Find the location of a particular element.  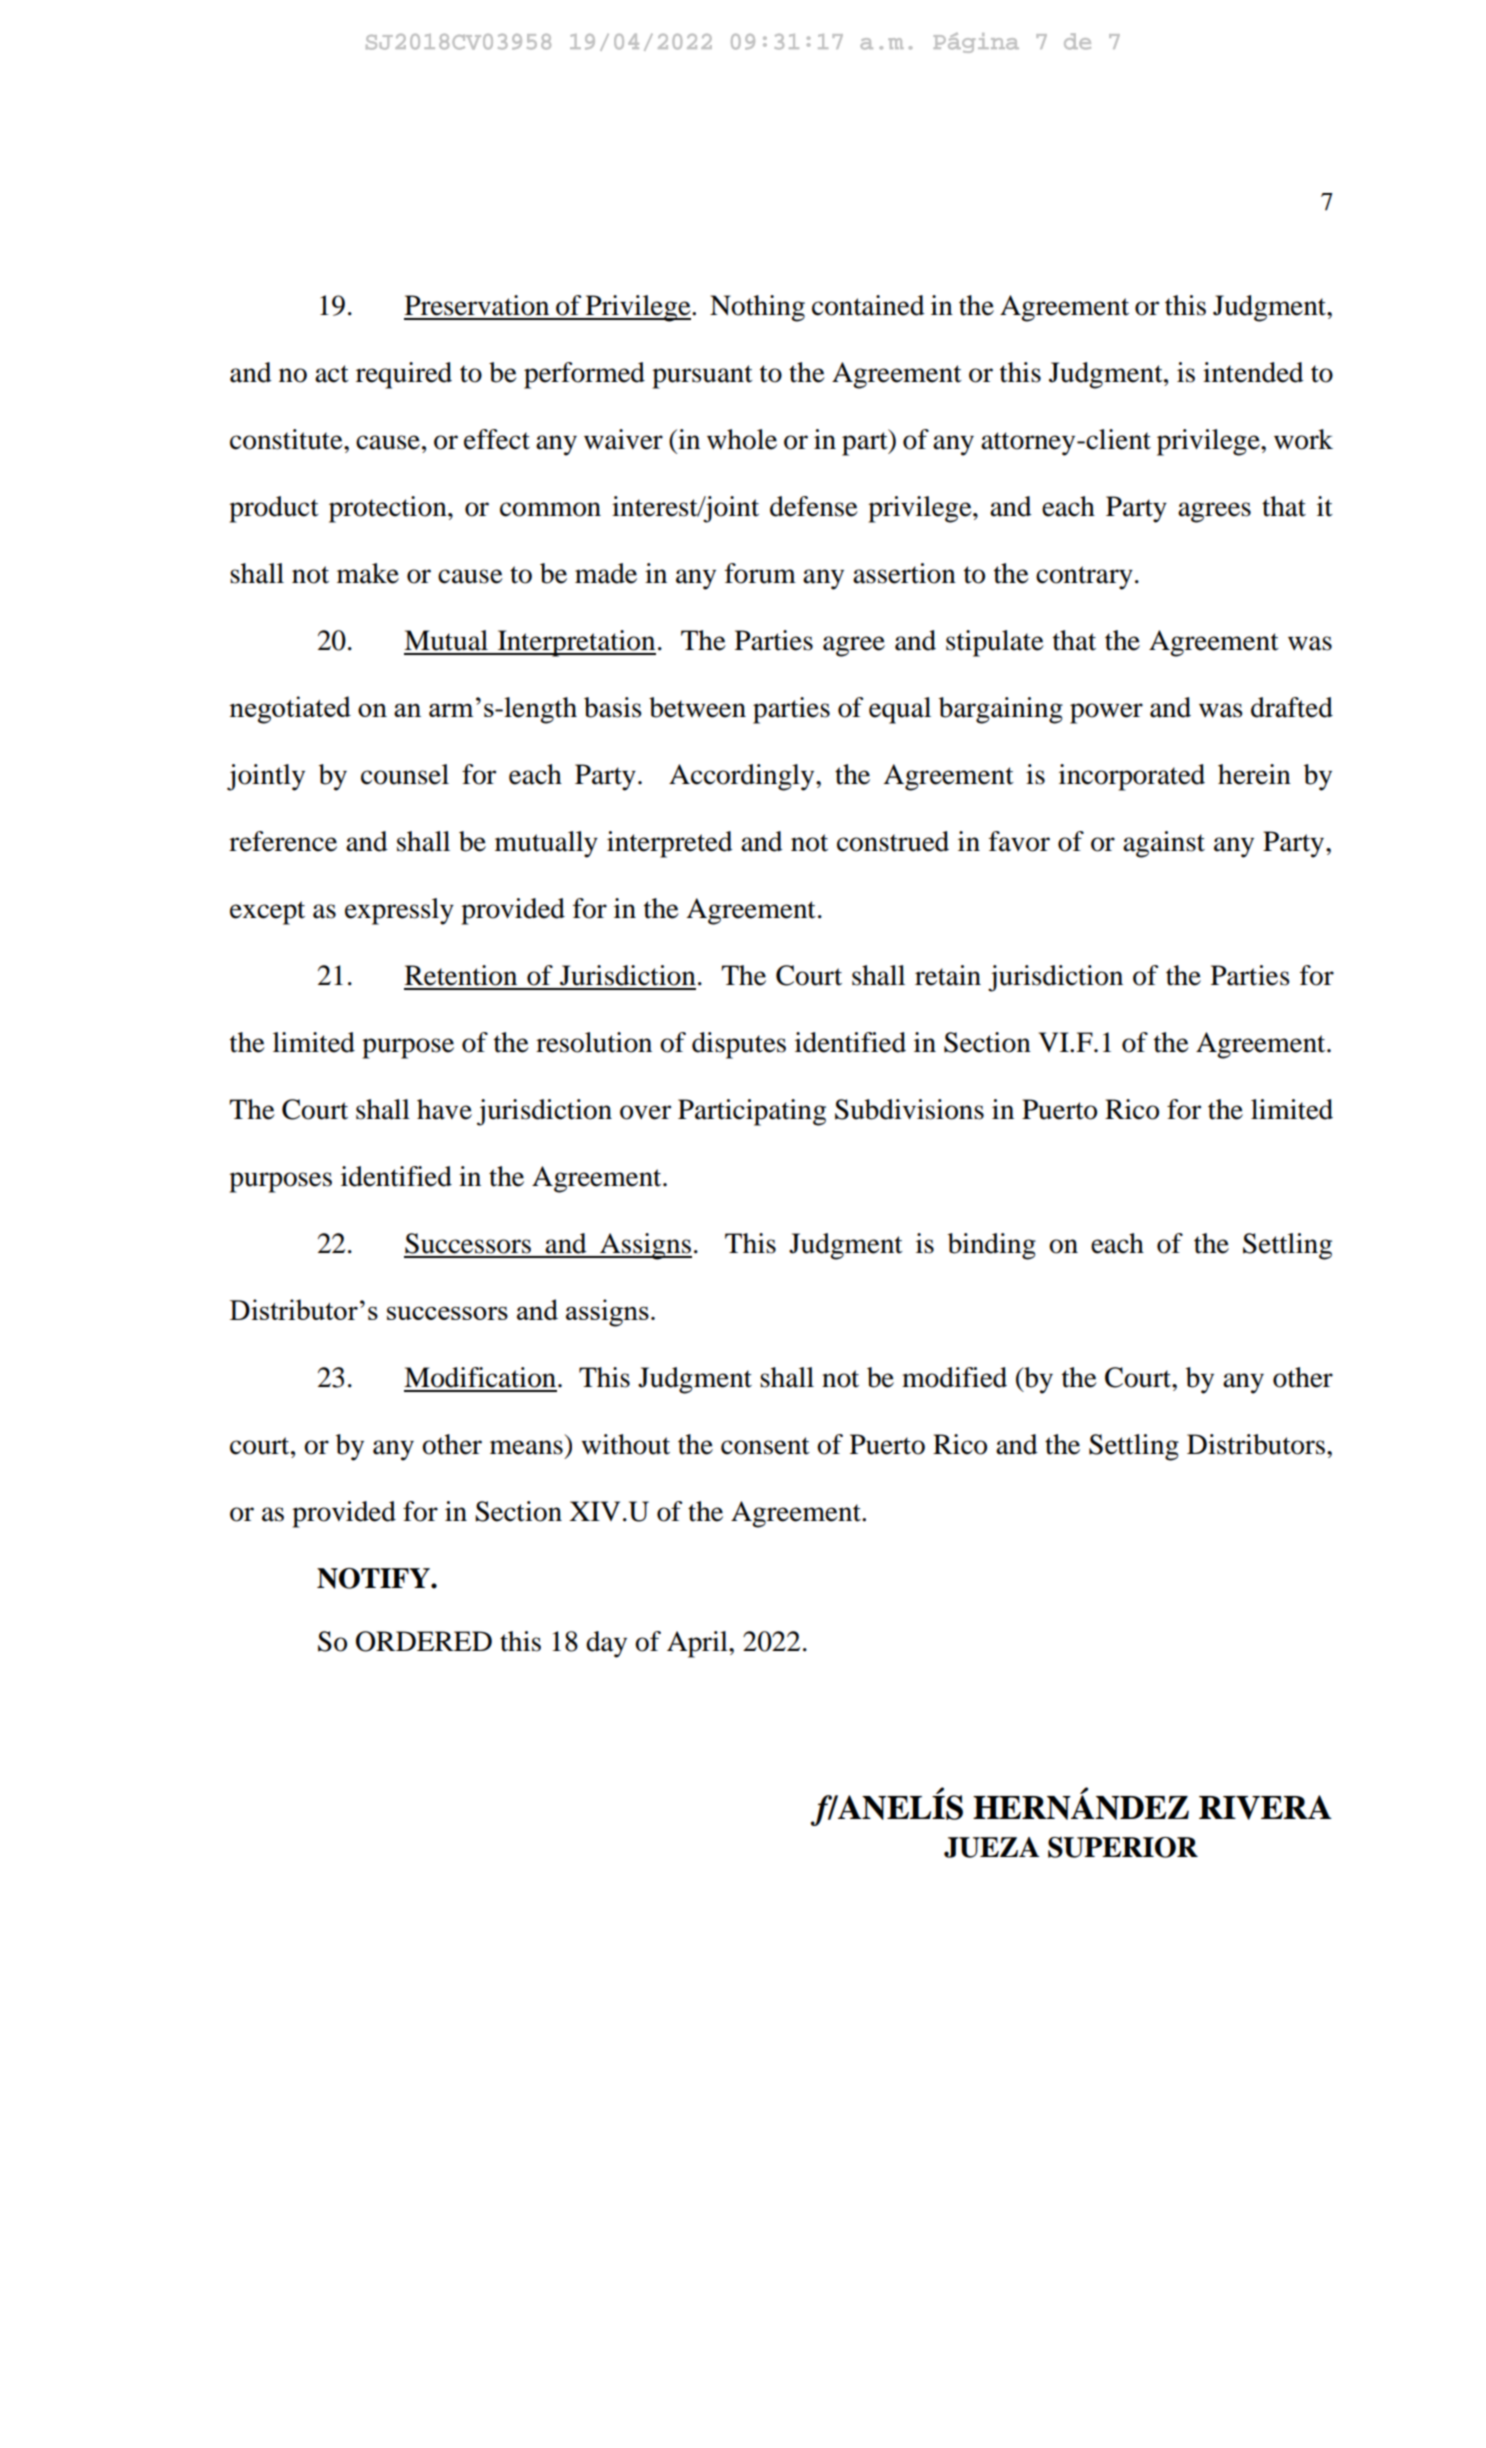

intended is located at coordinates (1253, 372).
